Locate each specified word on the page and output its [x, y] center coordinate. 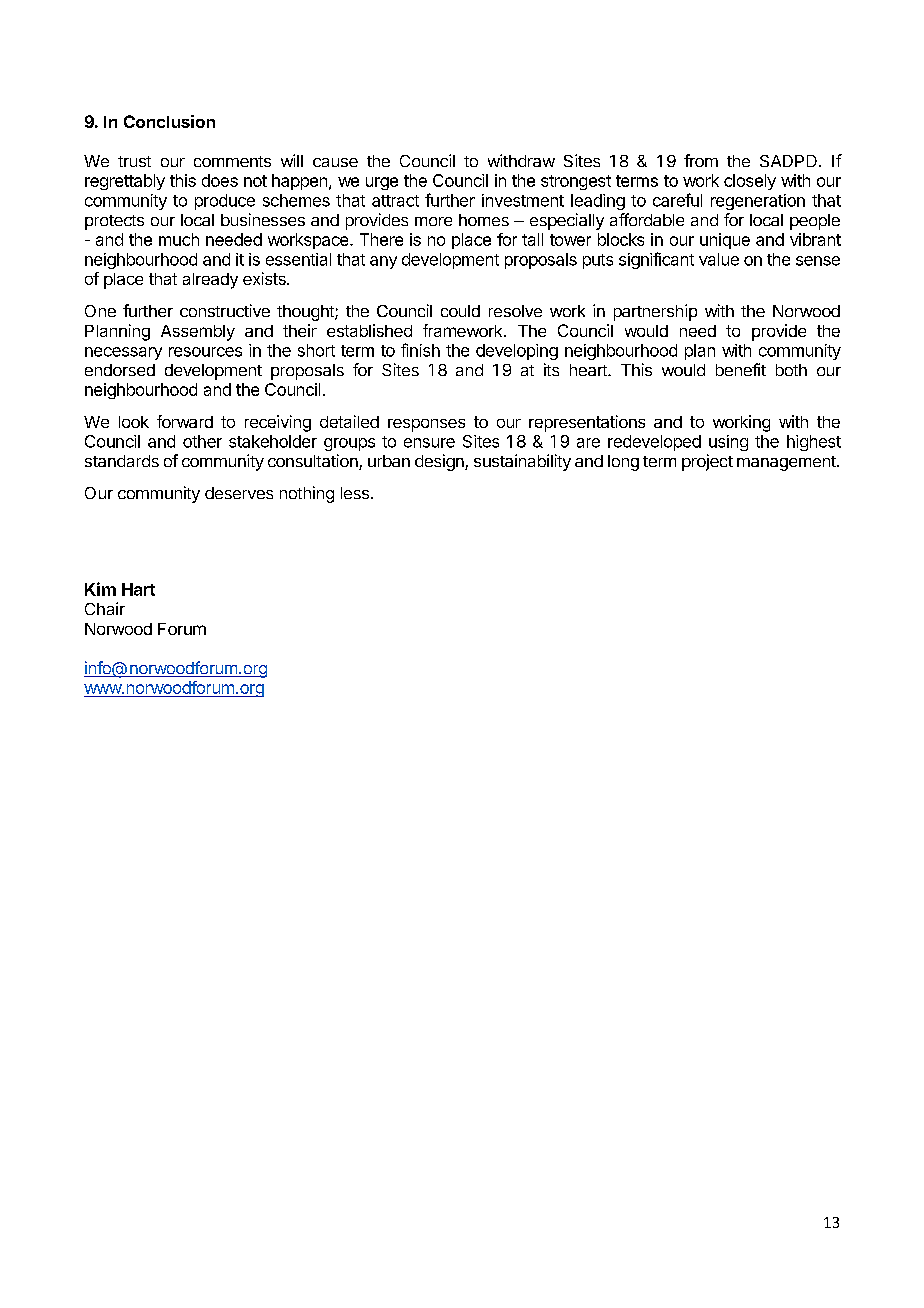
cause [335, 162]
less [355, 493]
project [707, 462]
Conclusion [169, 121]
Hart [138, 589]
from [701, 160]
